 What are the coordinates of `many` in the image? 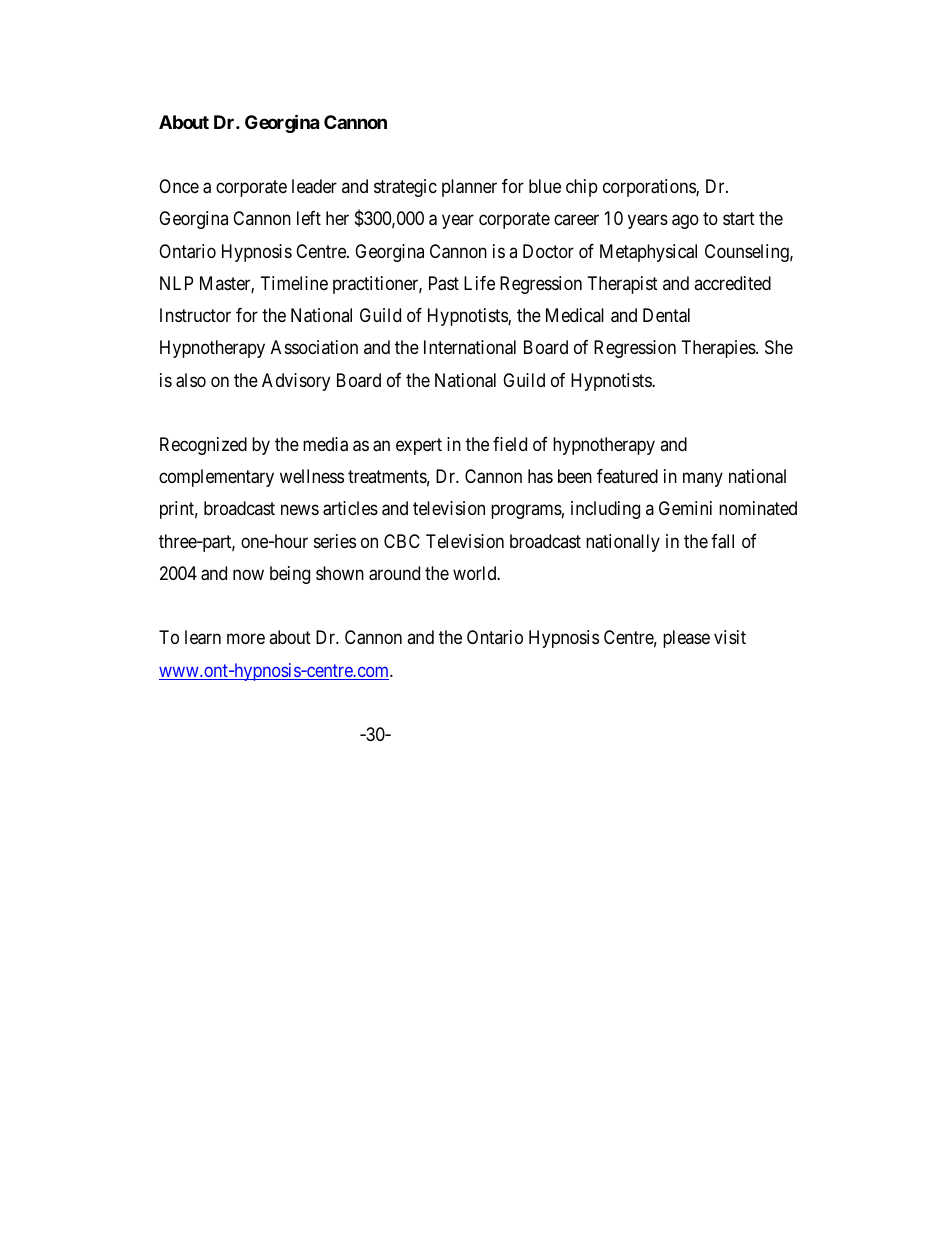 It's located at (703, 480).
